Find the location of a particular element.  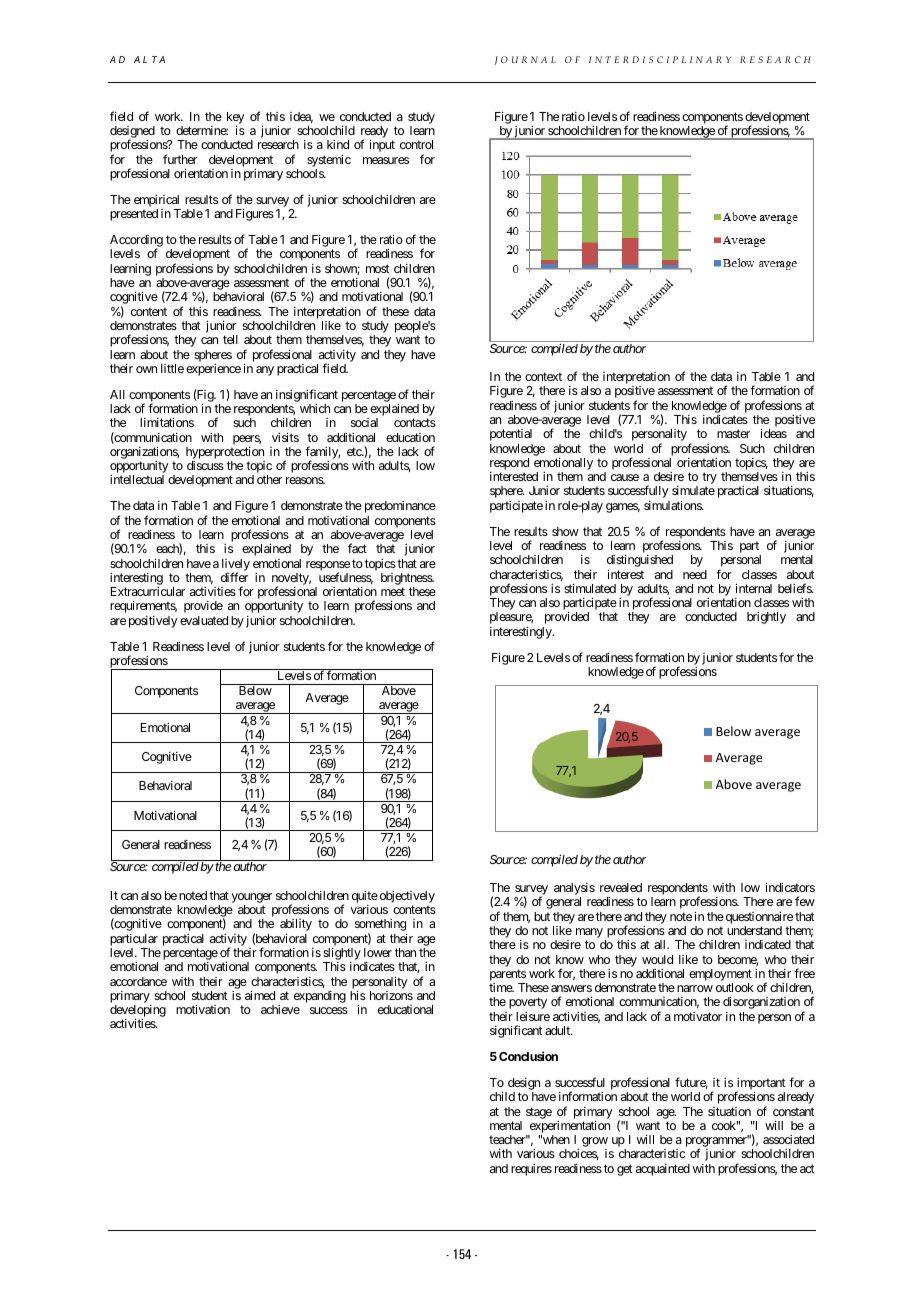

try is located at coordinates (709, 479).
